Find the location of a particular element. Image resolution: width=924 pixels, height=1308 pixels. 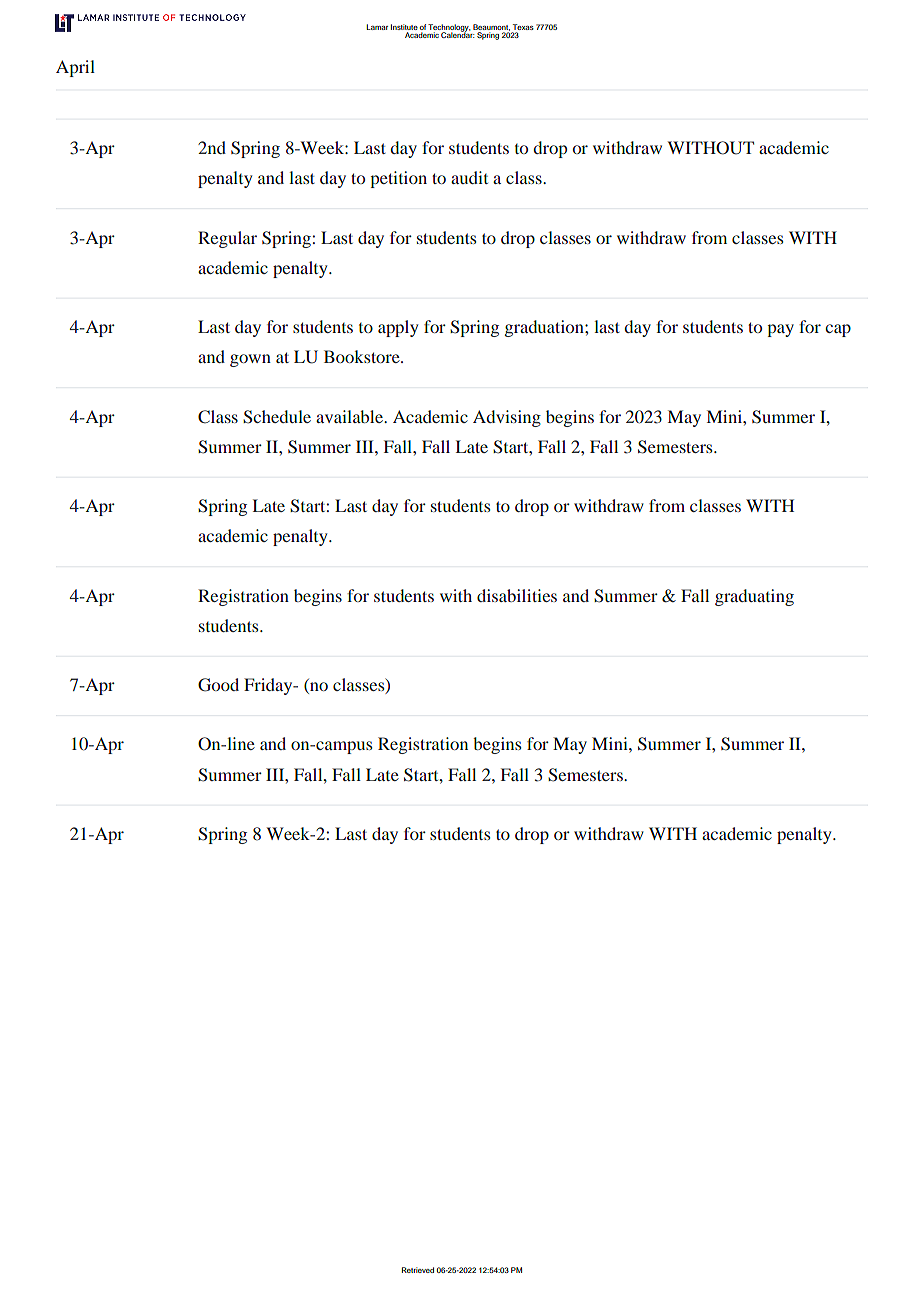

gown is located at coordinates (250, 360).
